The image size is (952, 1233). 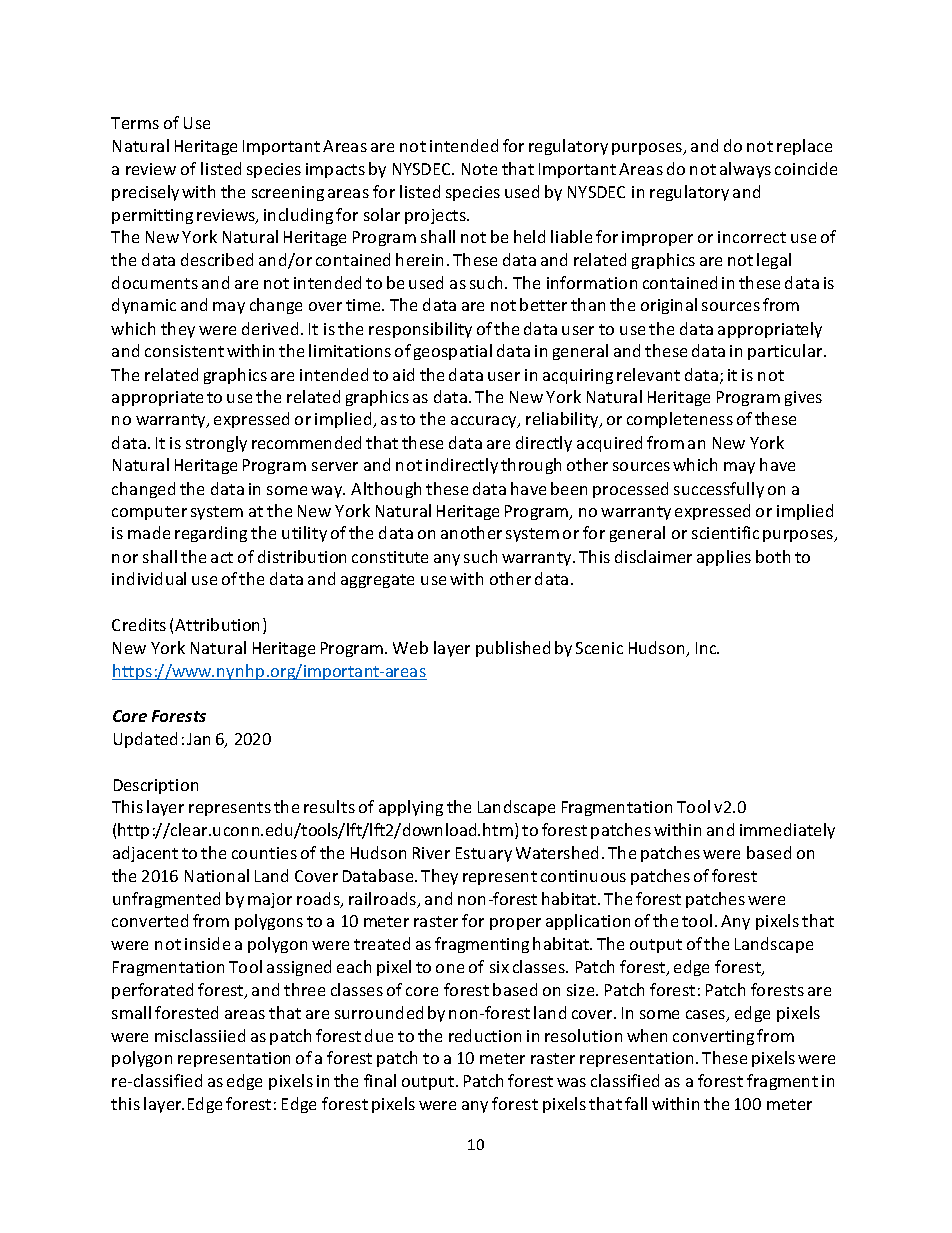 I want to click on Terms, so click(x=135, y=123).
